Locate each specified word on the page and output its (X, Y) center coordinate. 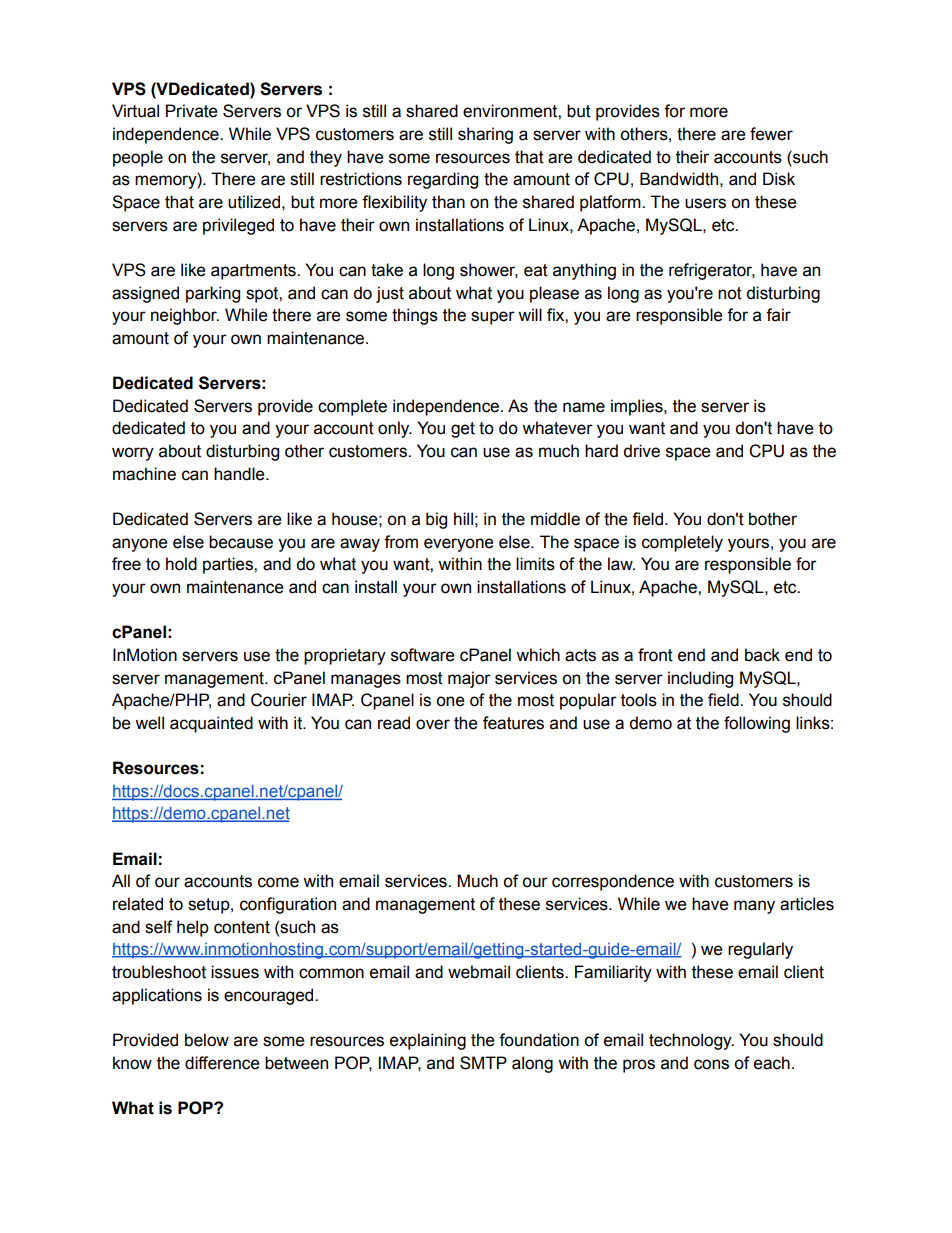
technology (691, 1041)
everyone (459, 545)
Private (192, 111)
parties (229, 565)
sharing (485, 135)
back (762, 655)
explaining (428, 1041)
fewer (771, 134)
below (207, 1040)
